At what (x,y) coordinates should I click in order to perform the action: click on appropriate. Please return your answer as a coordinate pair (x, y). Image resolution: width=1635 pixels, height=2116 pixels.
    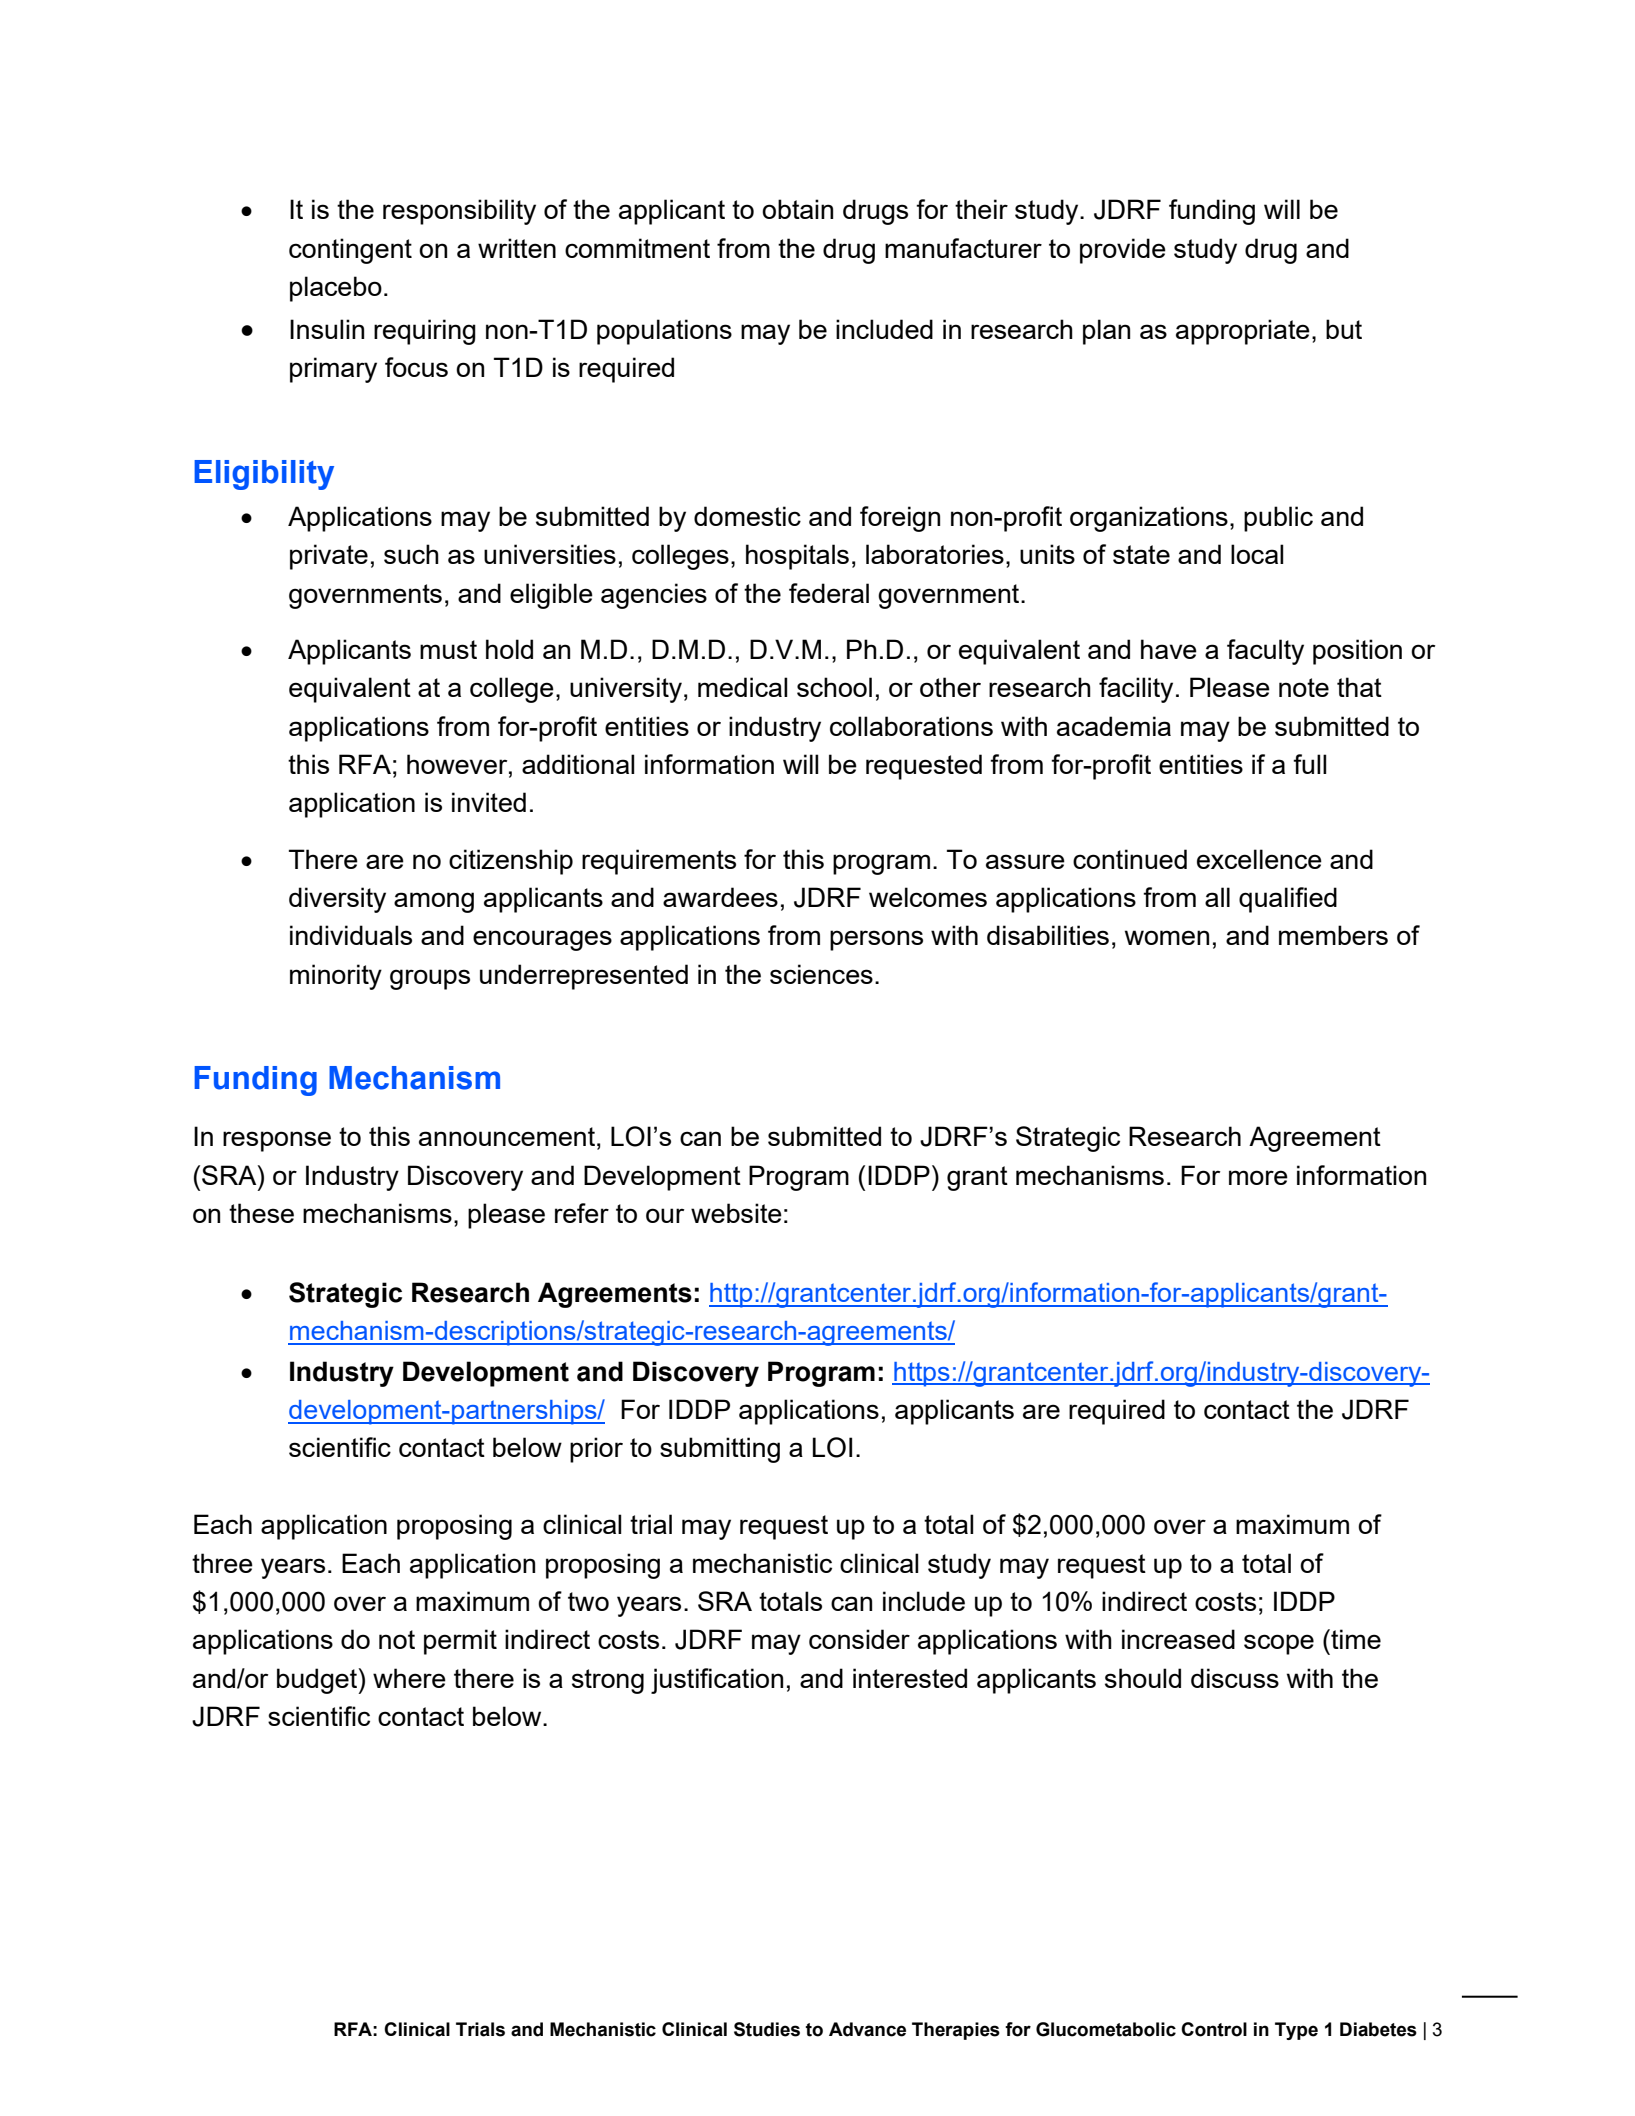
    Looking at the image, I should click on (1243, 332).
